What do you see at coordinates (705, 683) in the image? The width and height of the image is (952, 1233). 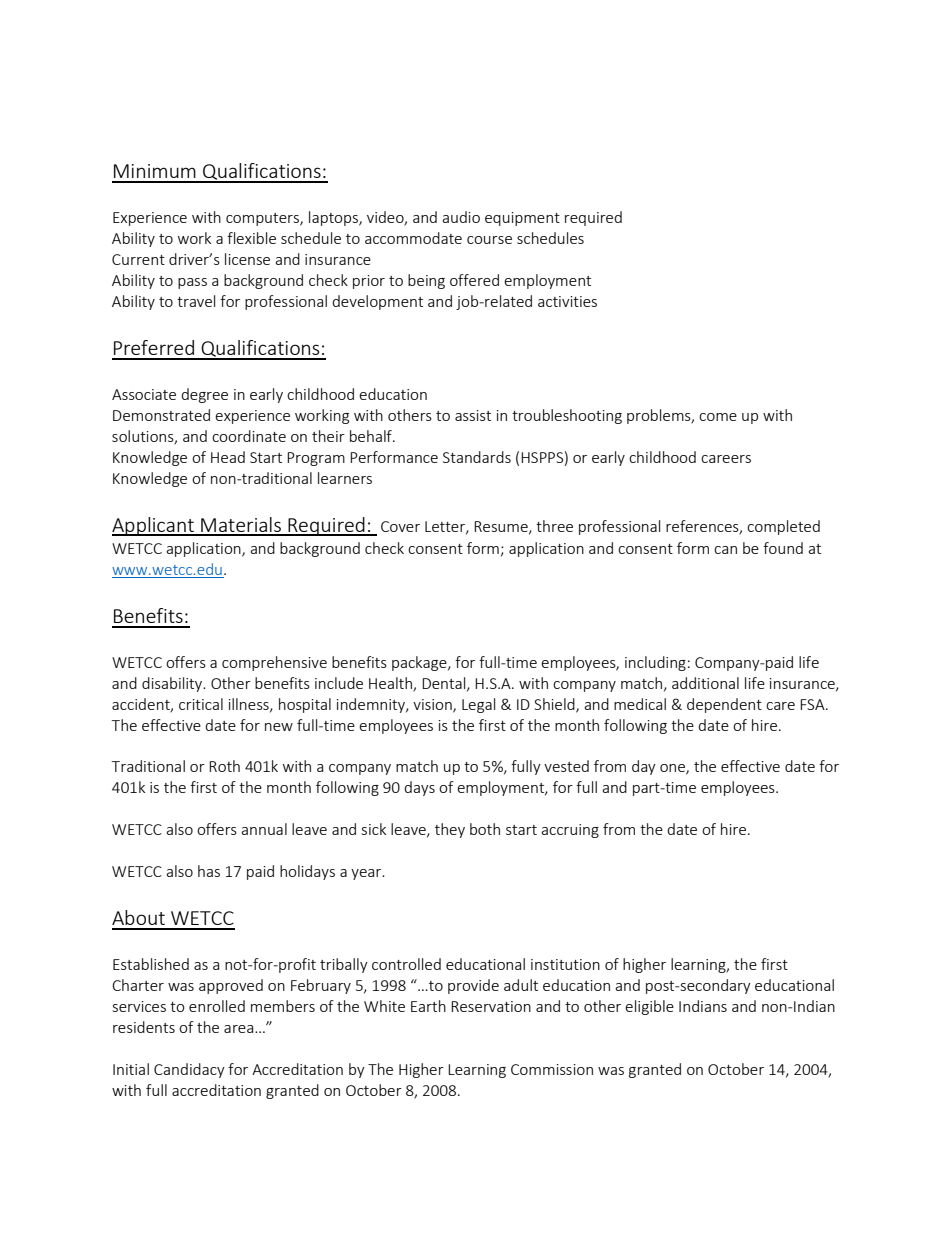 I see `additional` at bounding box center [705, 683].
